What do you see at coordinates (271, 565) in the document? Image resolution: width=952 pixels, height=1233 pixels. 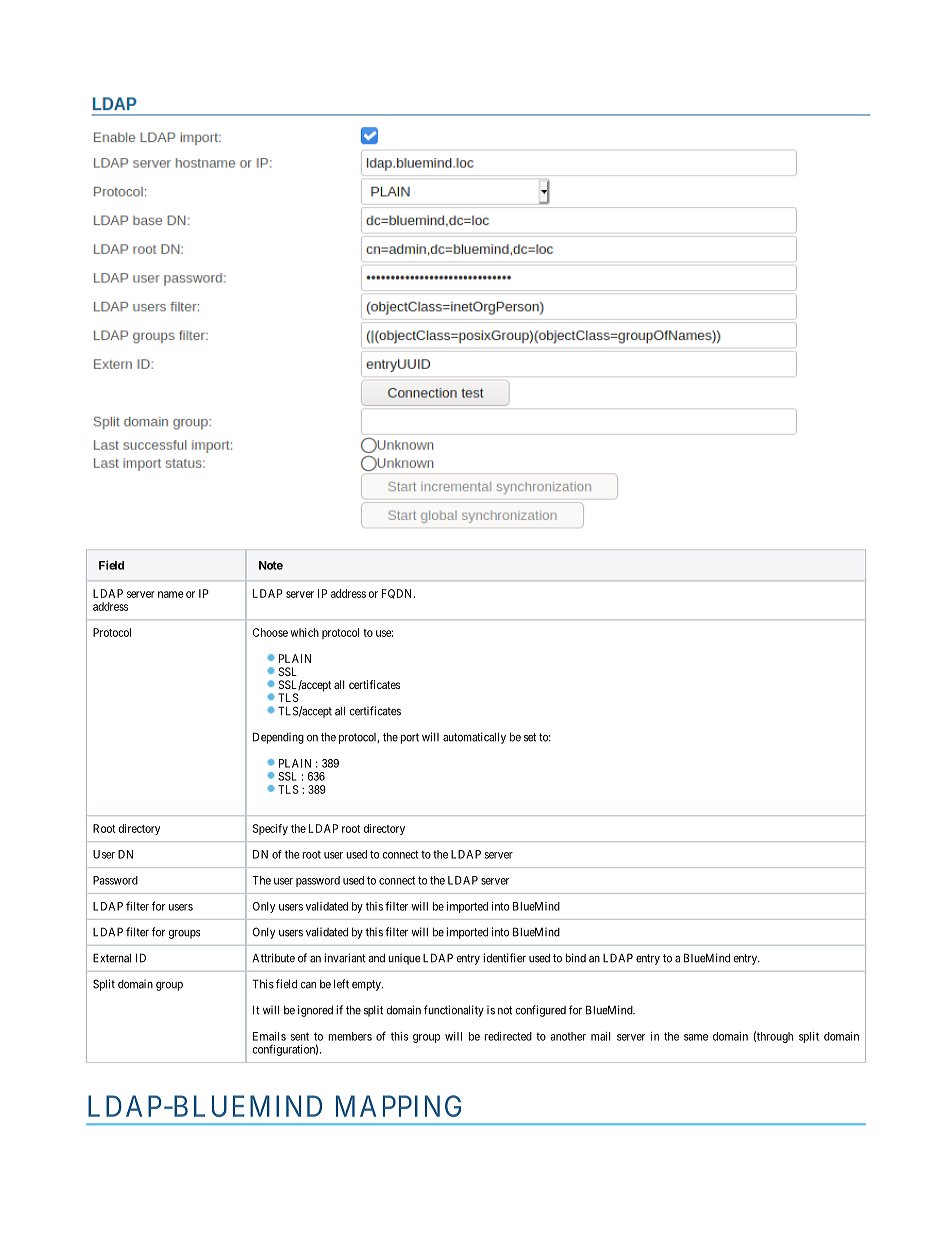 I see `Note` at bounding box center [271, 565].
